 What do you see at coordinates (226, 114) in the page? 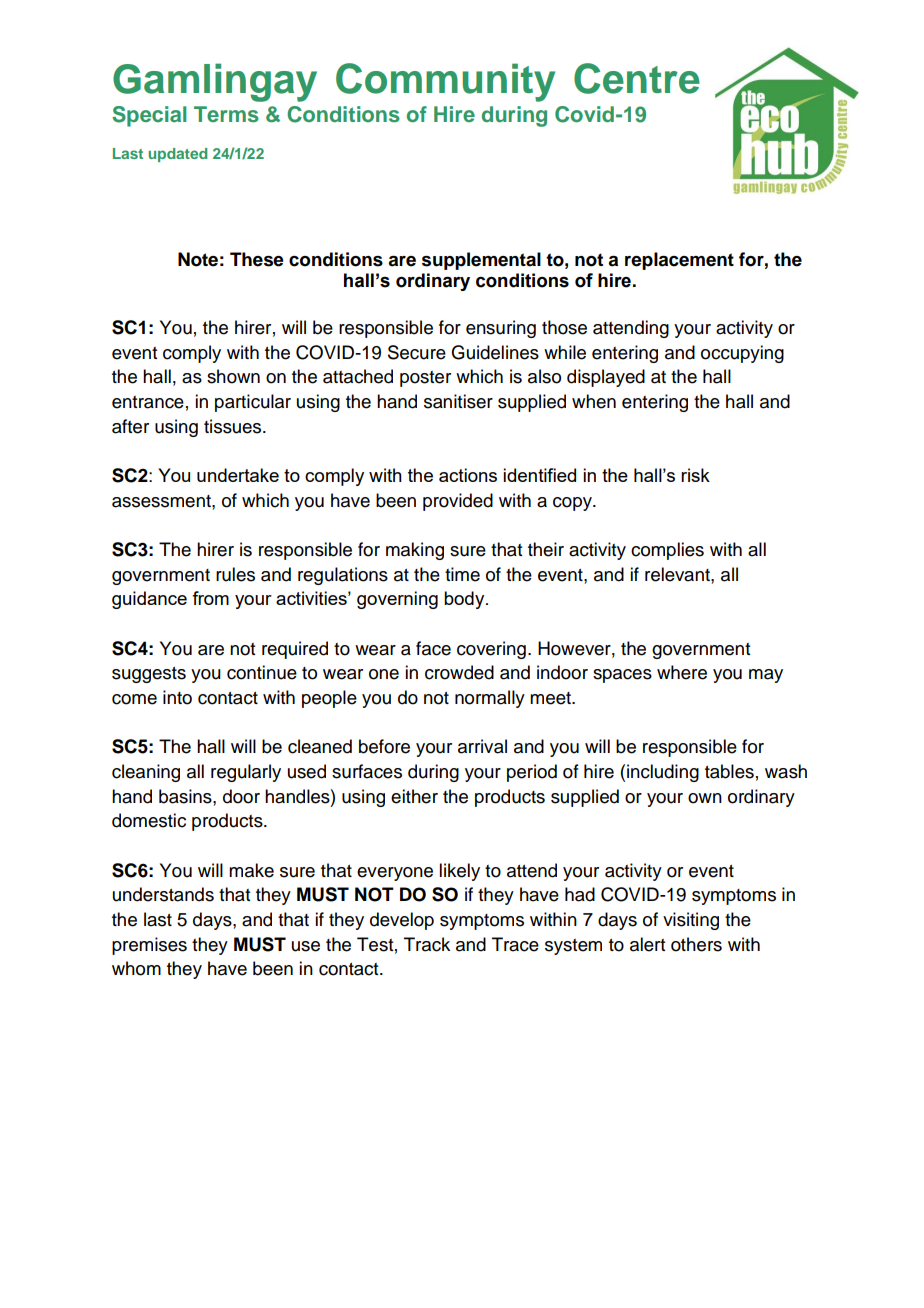
I see `Terms` at bounding box center [226, 114].
